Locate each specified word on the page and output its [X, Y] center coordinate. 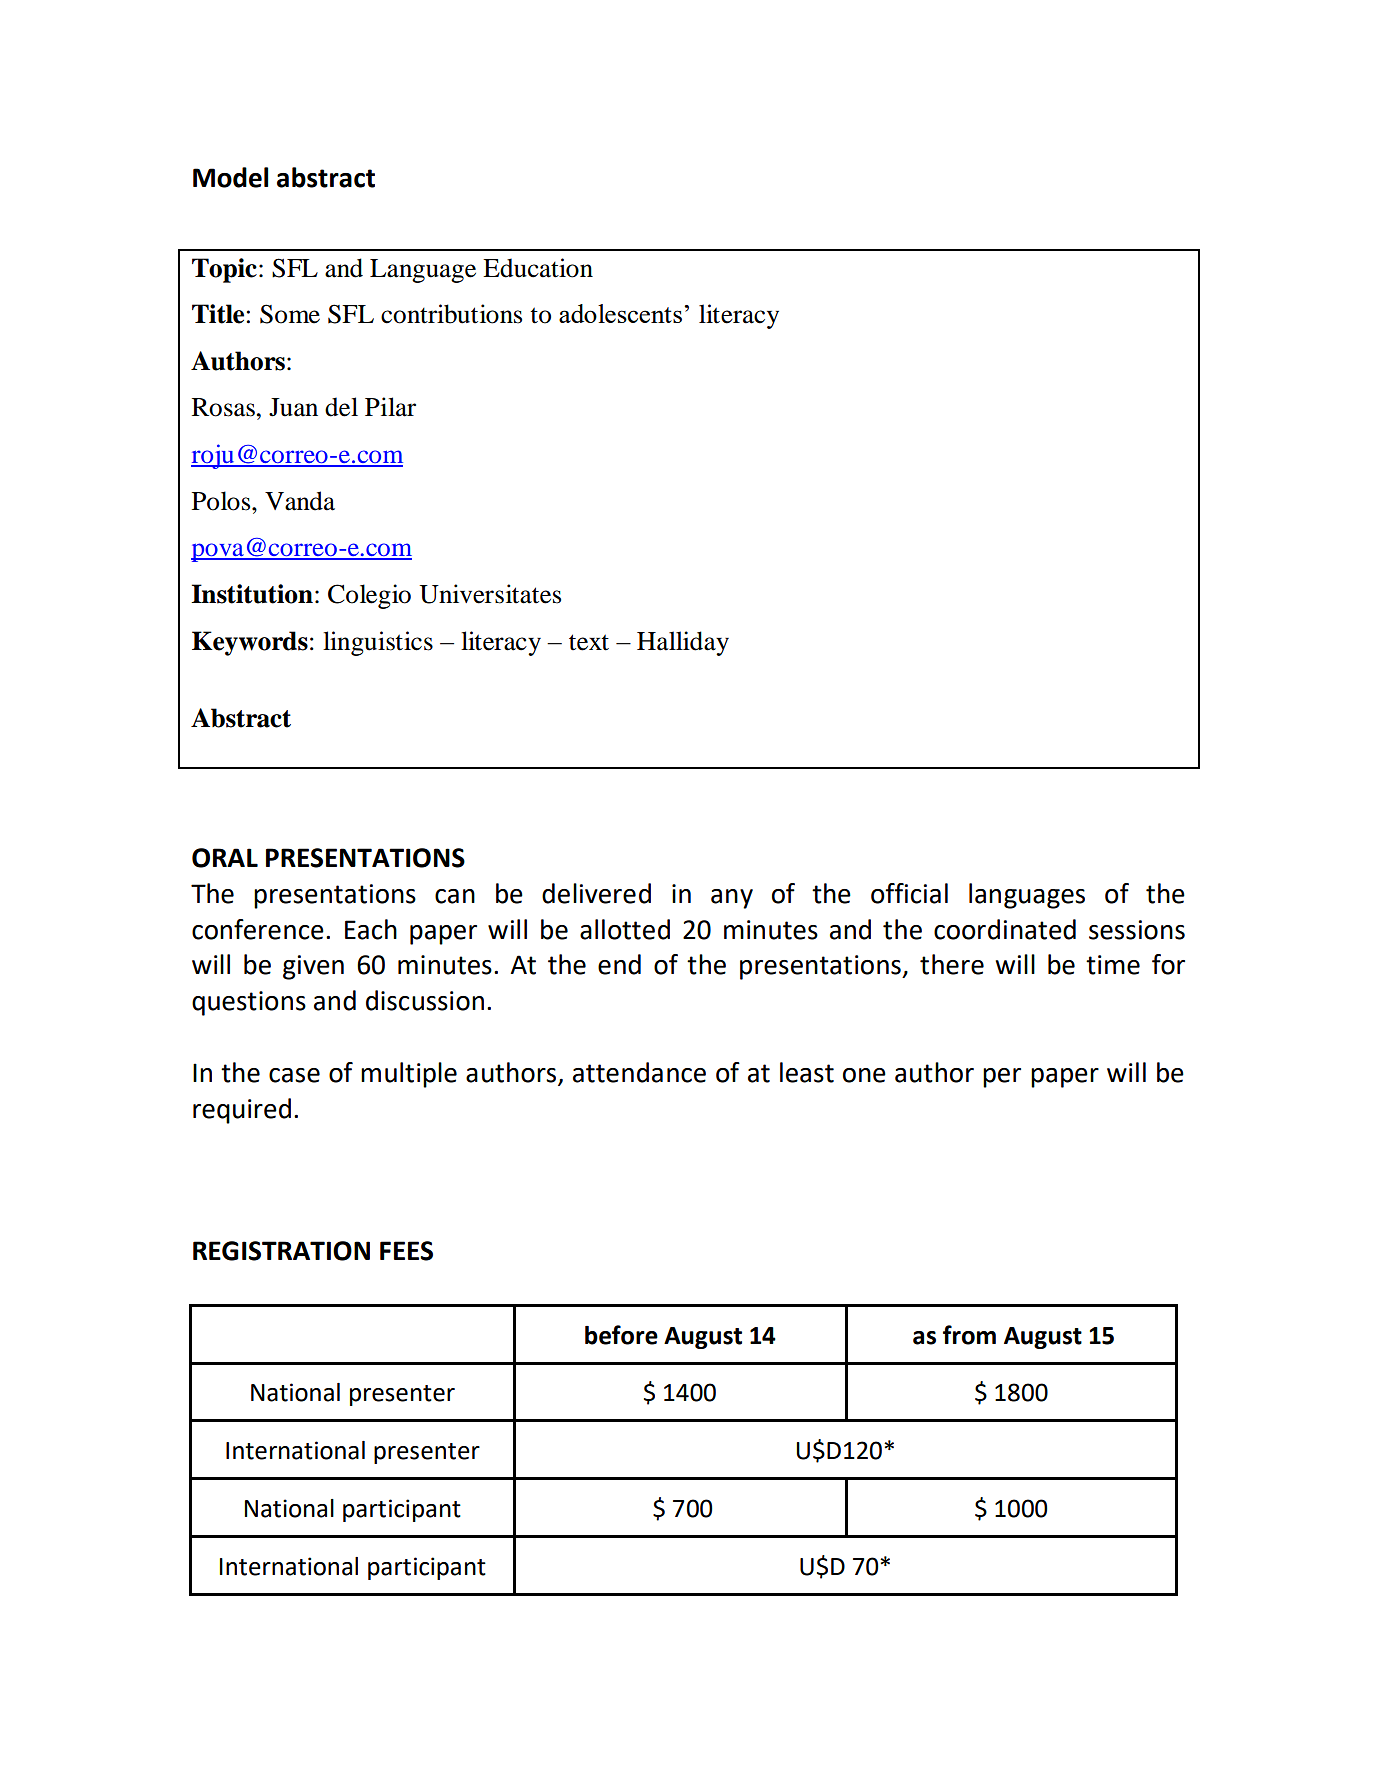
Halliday [683, 643]
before [621, 1335]
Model [230, 177]
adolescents [620, 313]
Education [538, 268]
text [589, 642]
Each [371, 929]
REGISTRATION [281, 1251]
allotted [625, 929]
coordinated [1005, 929]
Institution [252, 594]
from [969, 1335]
